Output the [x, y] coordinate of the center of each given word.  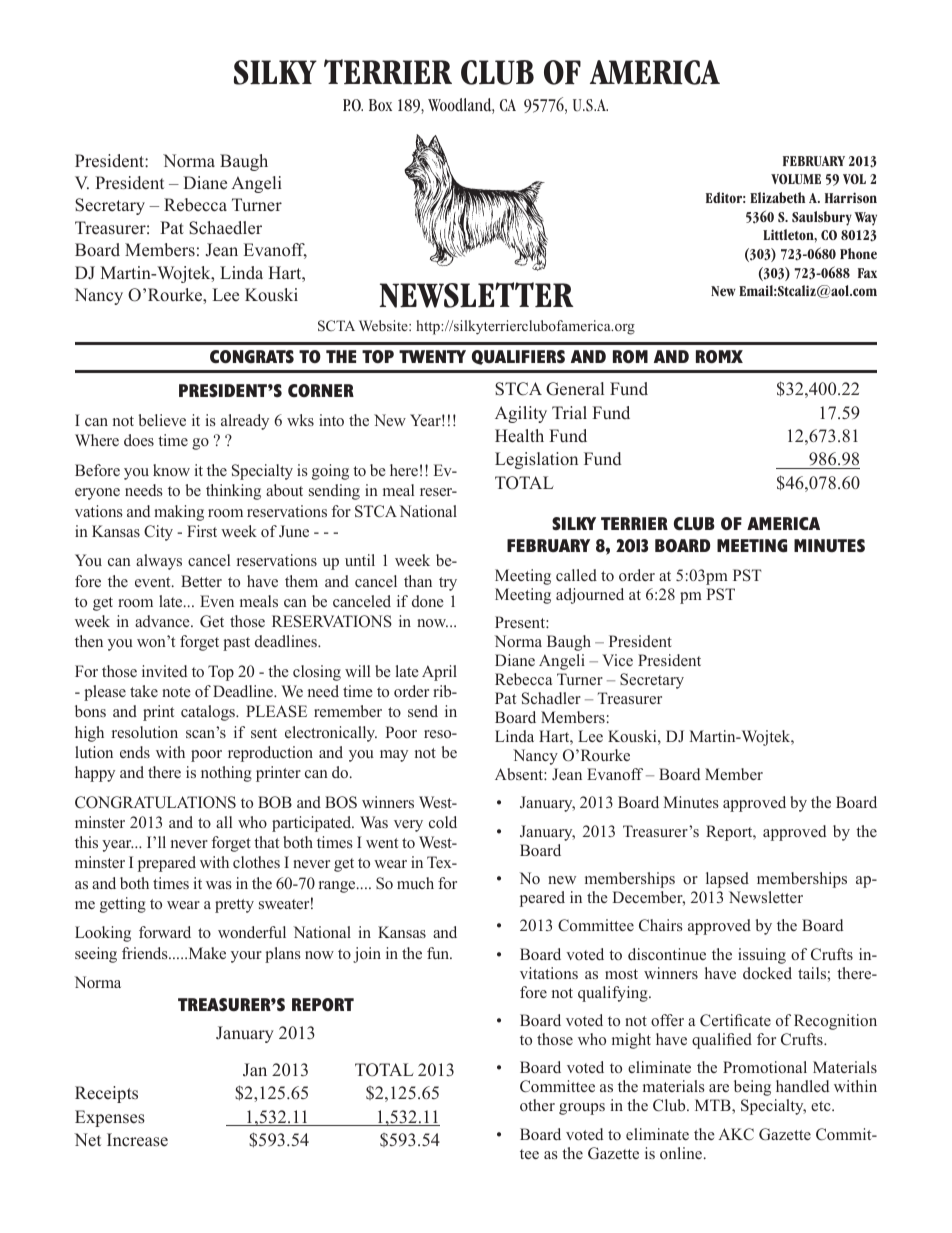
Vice [617, 660]
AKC [736, 1134]
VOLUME [796, 179]
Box [380, 105]
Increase [137, 1140]
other [537, 1105]
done [428, 601]
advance [163, 621]
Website [384, 325]
